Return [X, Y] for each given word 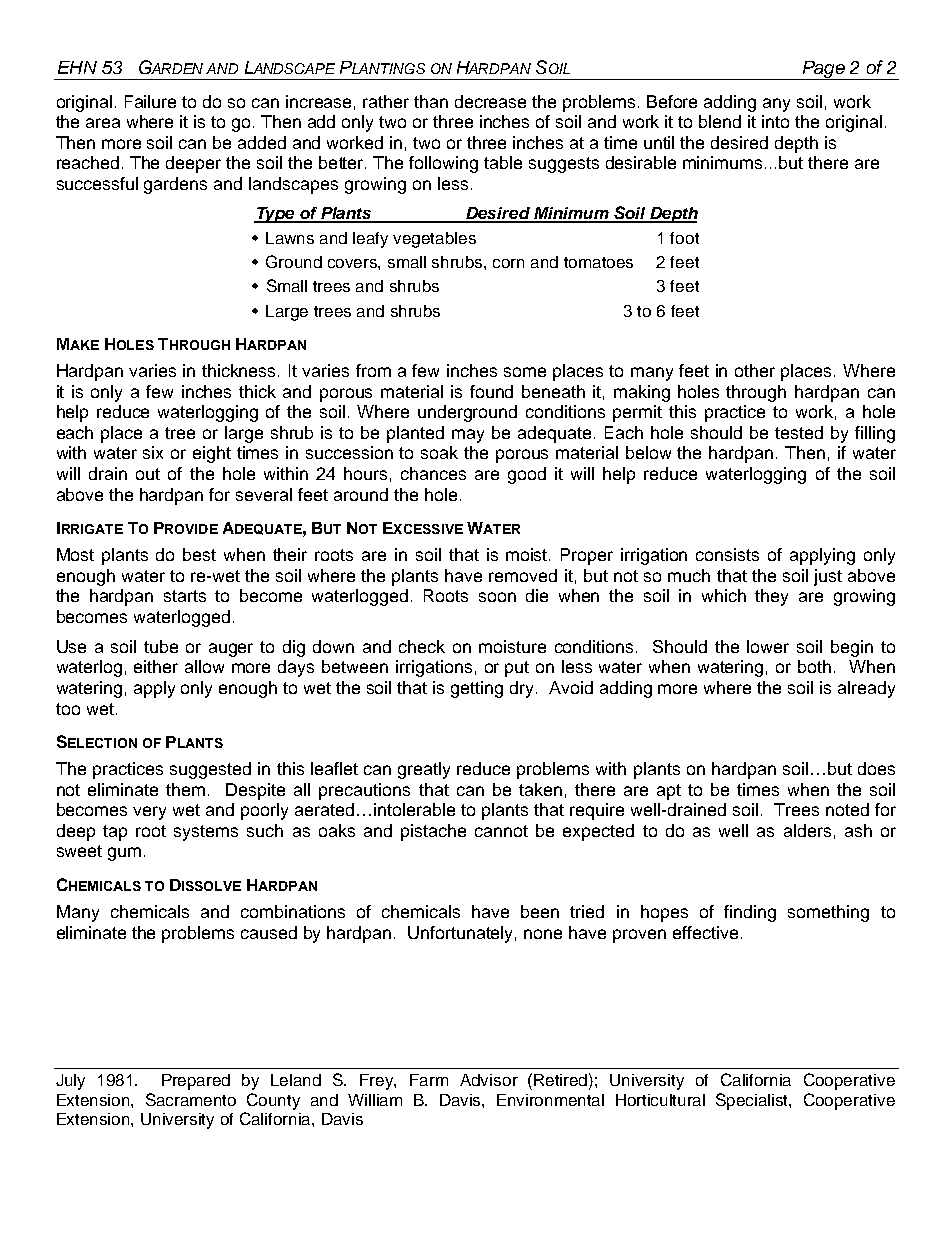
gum [124, 854]
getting [477, 689]
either [156, 666]
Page [823, 70]
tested [799, 432]
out [148, 474]
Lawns [290, 238]
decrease [490, 101]
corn [508, 263]
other [755, 370]
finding [750, 913]
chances [433, 473]
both [814, 666]
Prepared [196, 1082]
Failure [150, 101]
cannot [501, 831]
